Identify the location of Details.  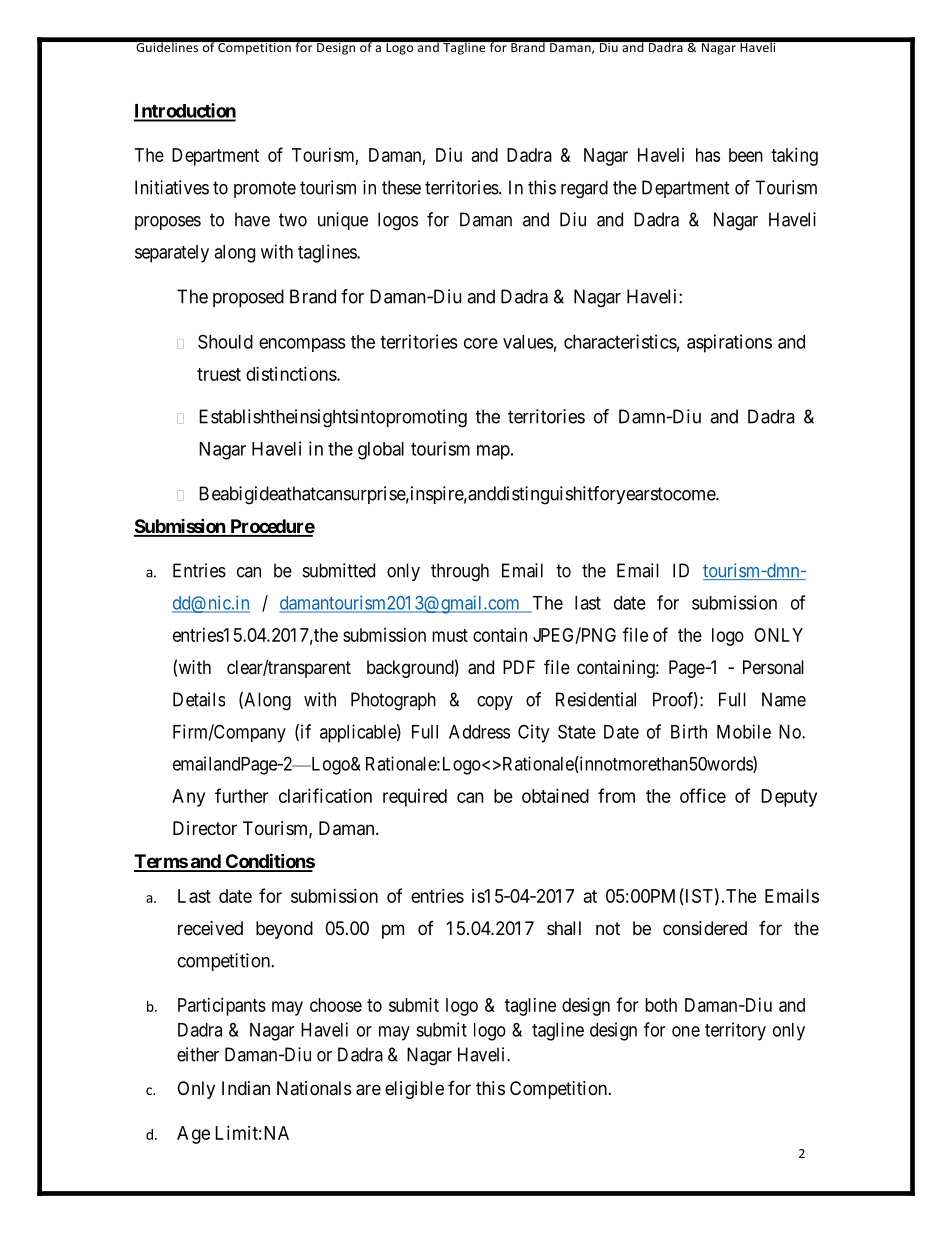
(199, 699).
